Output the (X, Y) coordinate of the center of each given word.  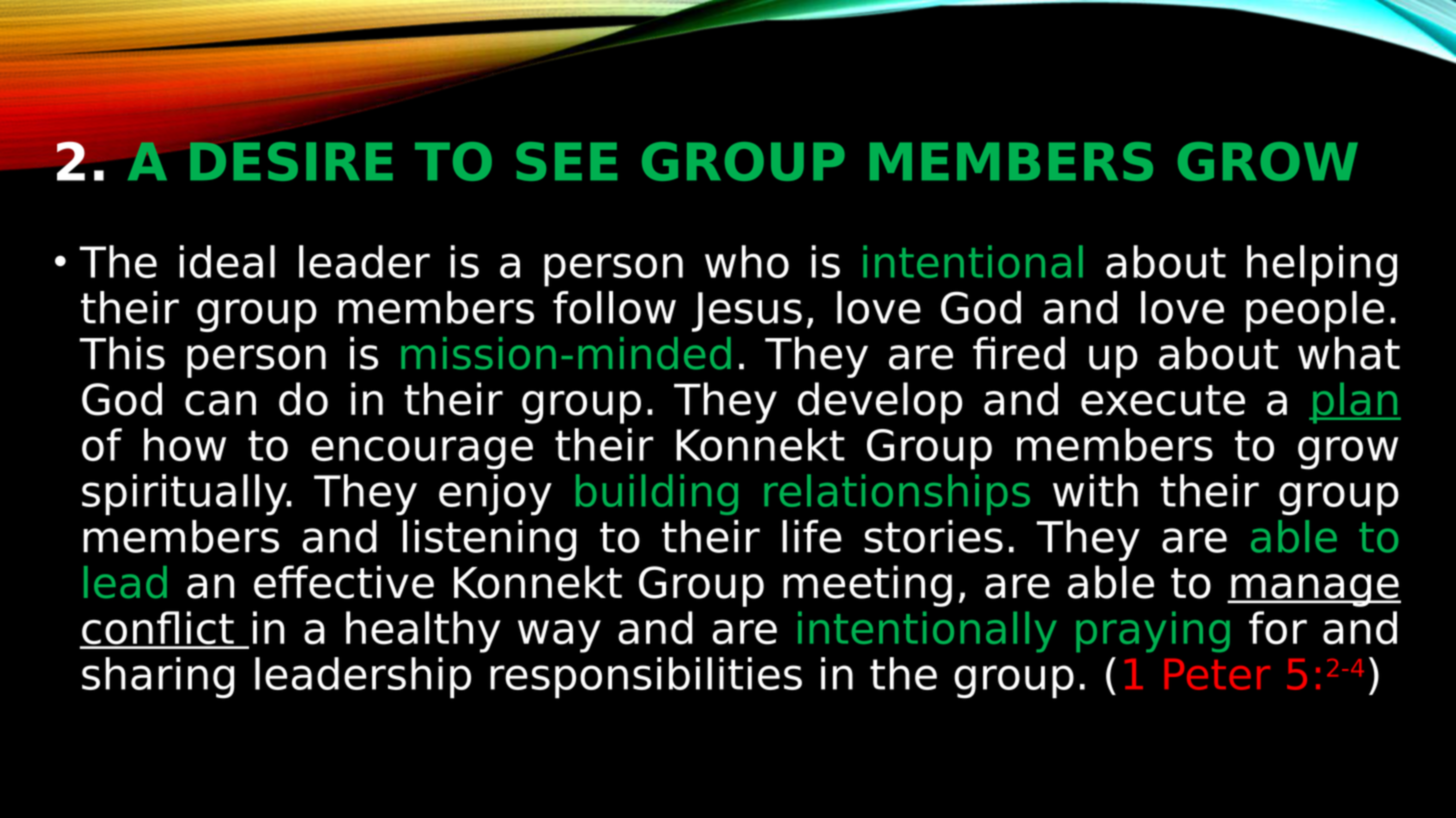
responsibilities (646, 678)
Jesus (747, 312)
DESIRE (291, 161)
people (1315, 311)
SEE (566, 161)
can (220, 403)
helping (1322, 266)
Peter (1217, 674)
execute (1163, 400)
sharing (158, 678)
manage (1315, 590)
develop (880, 403)
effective (344, 582)
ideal (227, 261)
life (812, 536)
